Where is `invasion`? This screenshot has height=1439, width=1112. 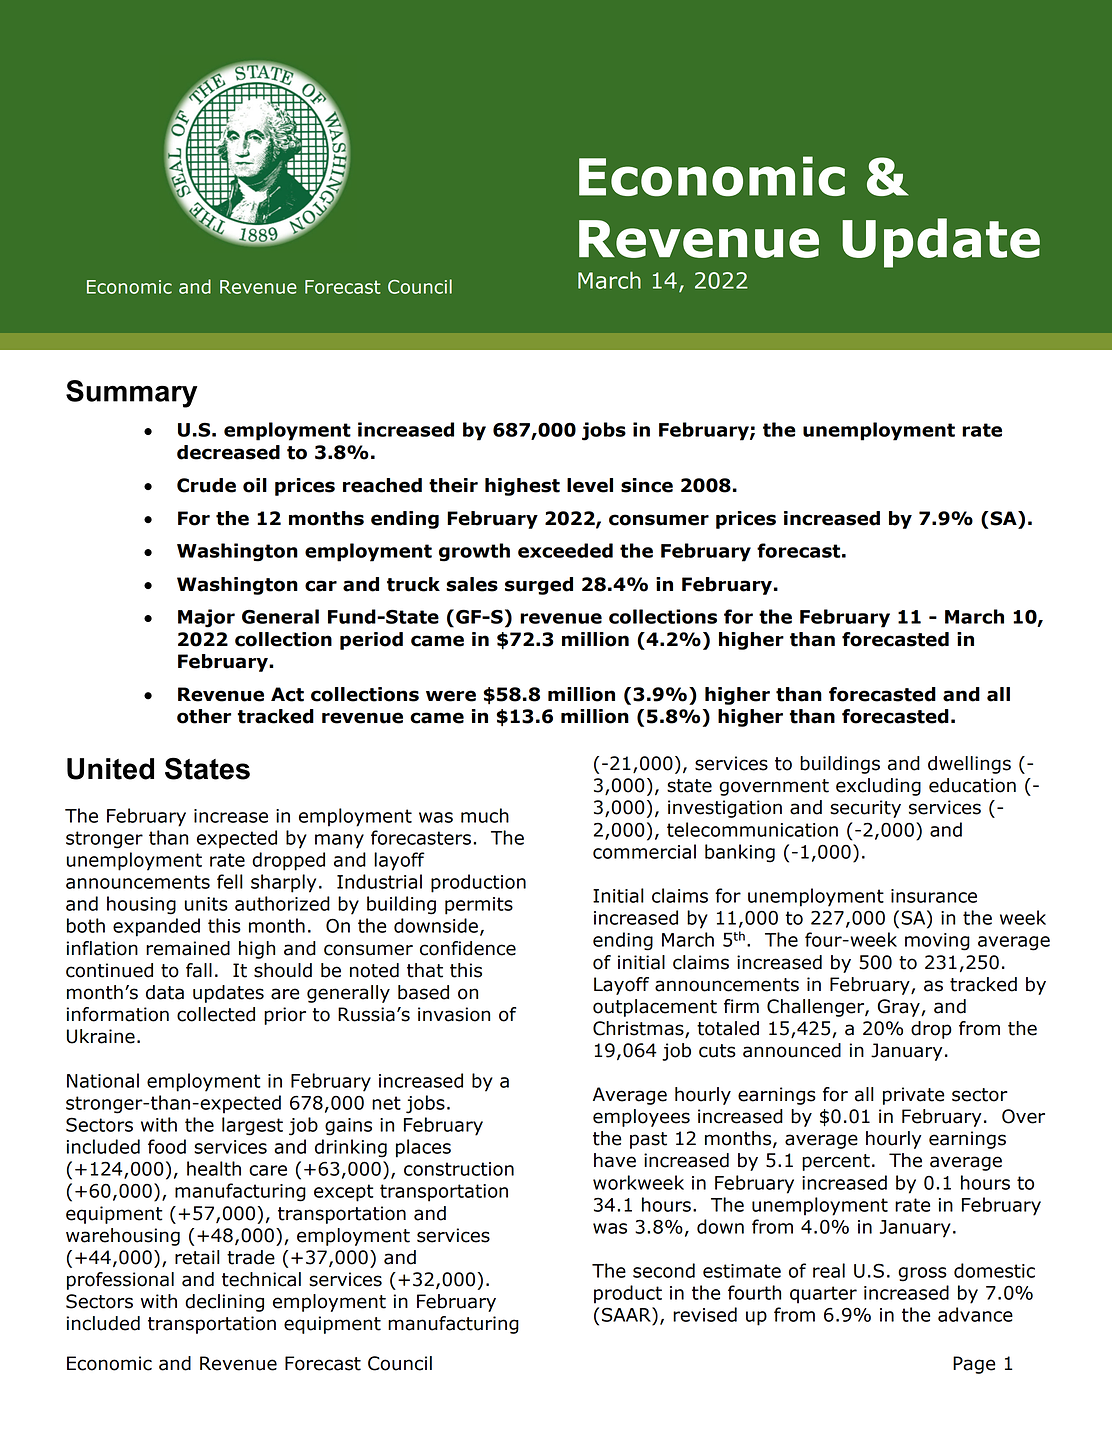 invasion is located at coordinates (454, 1014).
